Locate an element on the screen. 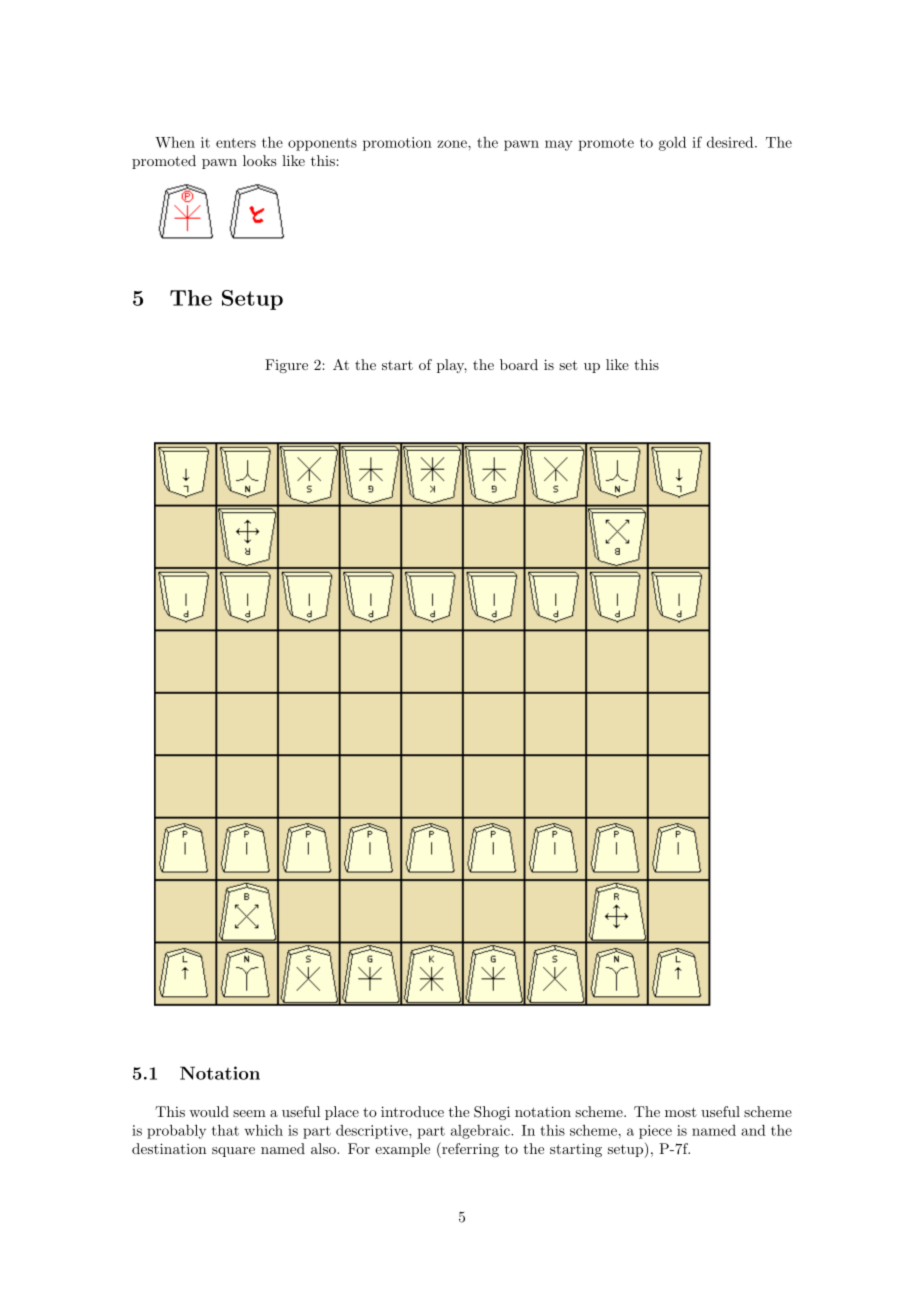 This screenshot has height=1308, width=924. looks is located at coordinates (260, 160).
